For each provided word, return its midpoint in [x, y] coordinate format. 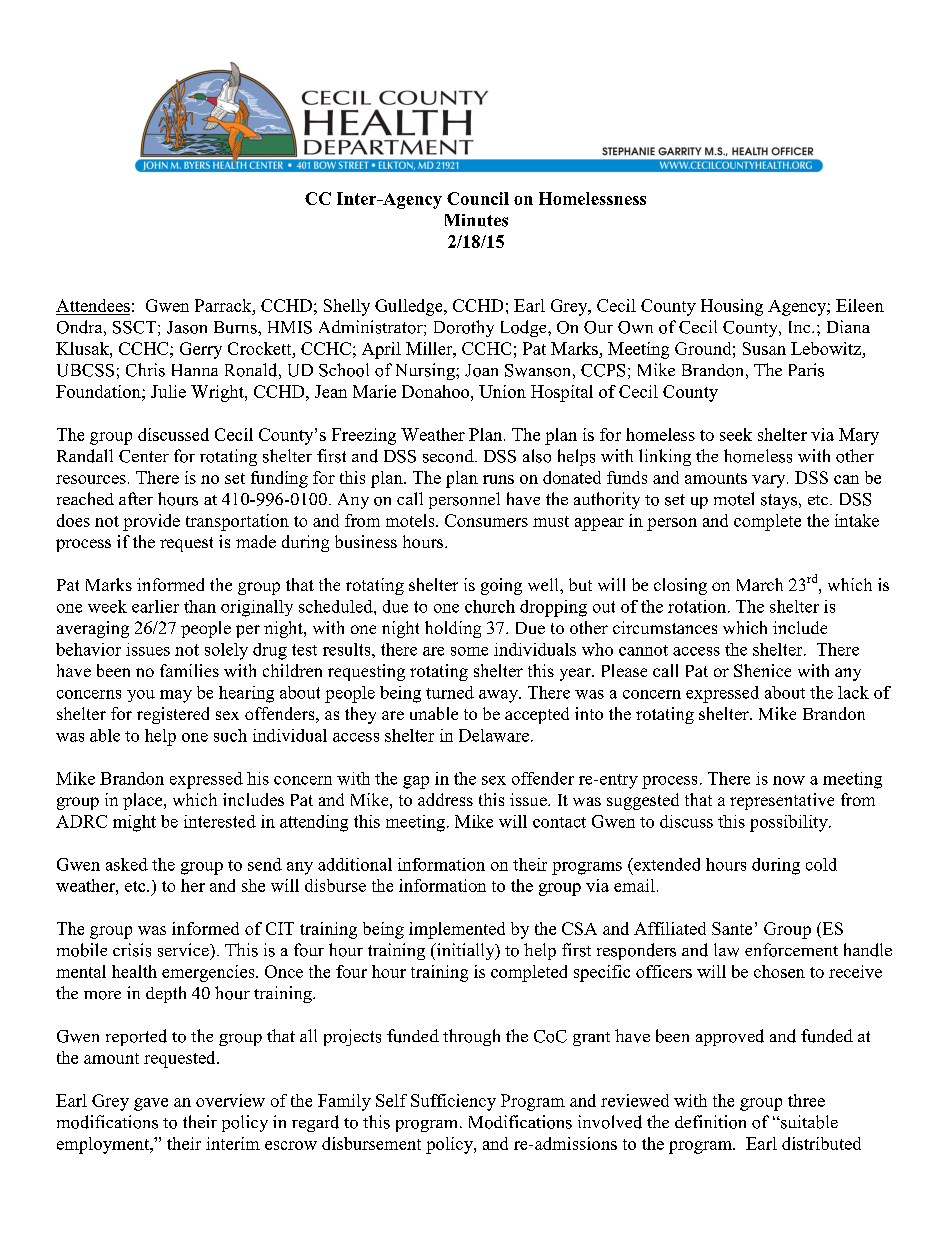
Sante [732, 928]
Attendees [93, 307]
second [449, 456]
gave [151, 1104]
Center [144, 456]
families [189, 670]
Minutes [476, 220]
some [469, 651]
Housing [732, 307]
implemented [457, 930]
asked [127, 864]
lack [853, 692]
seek [736, 434]
